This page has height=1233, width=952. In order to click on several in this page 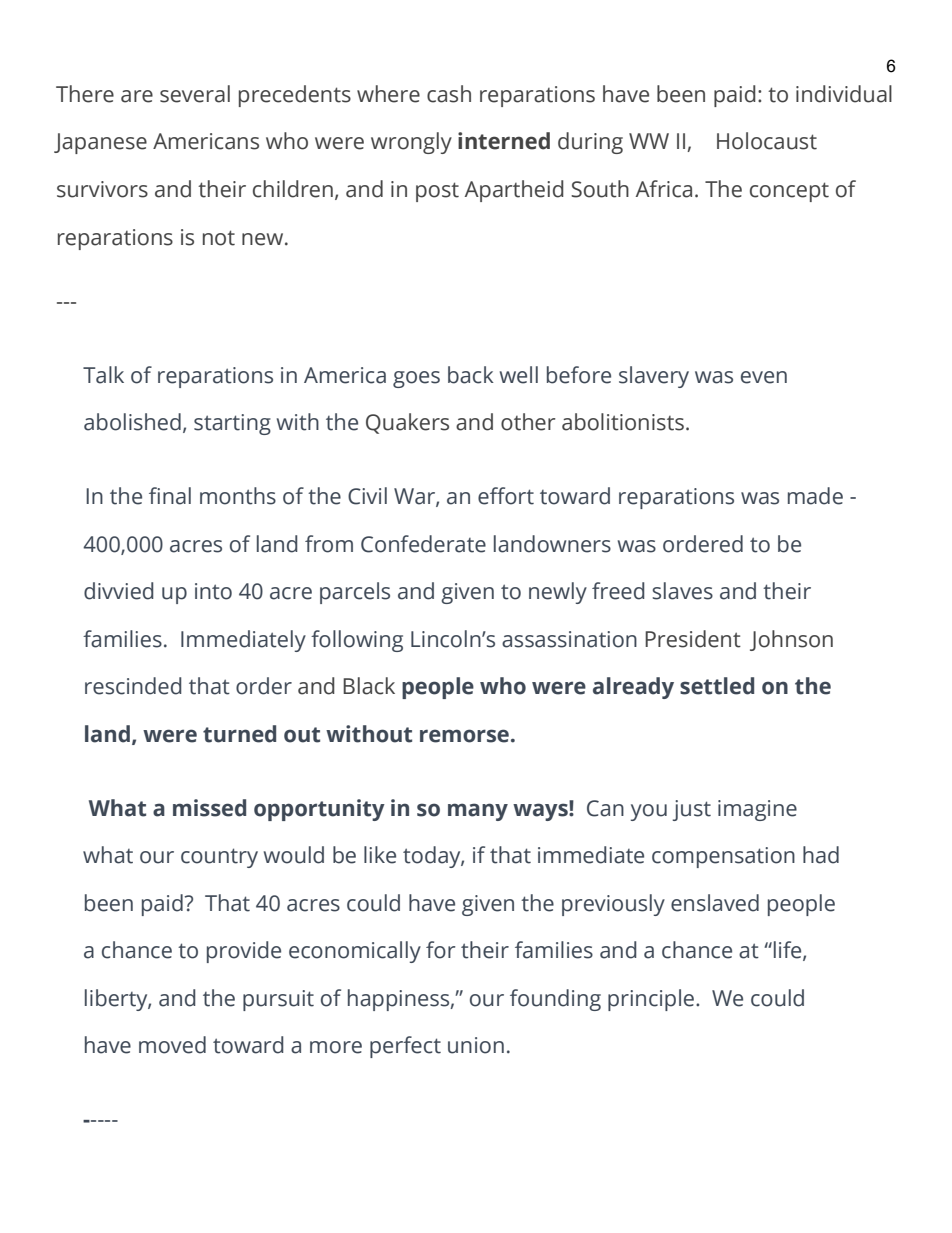, I will do `click(195, 94)`.
